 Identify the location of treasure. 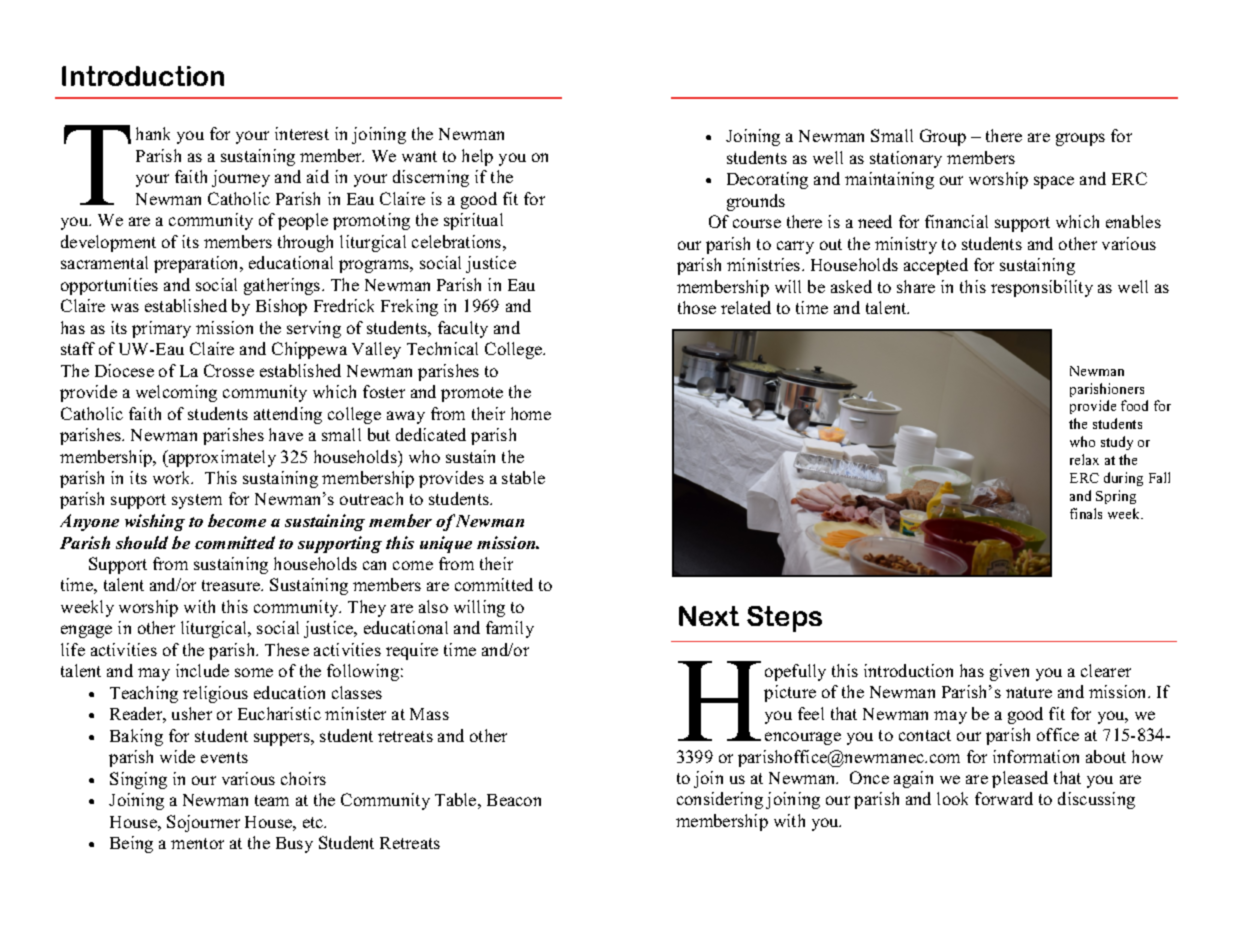
(232, 585).
